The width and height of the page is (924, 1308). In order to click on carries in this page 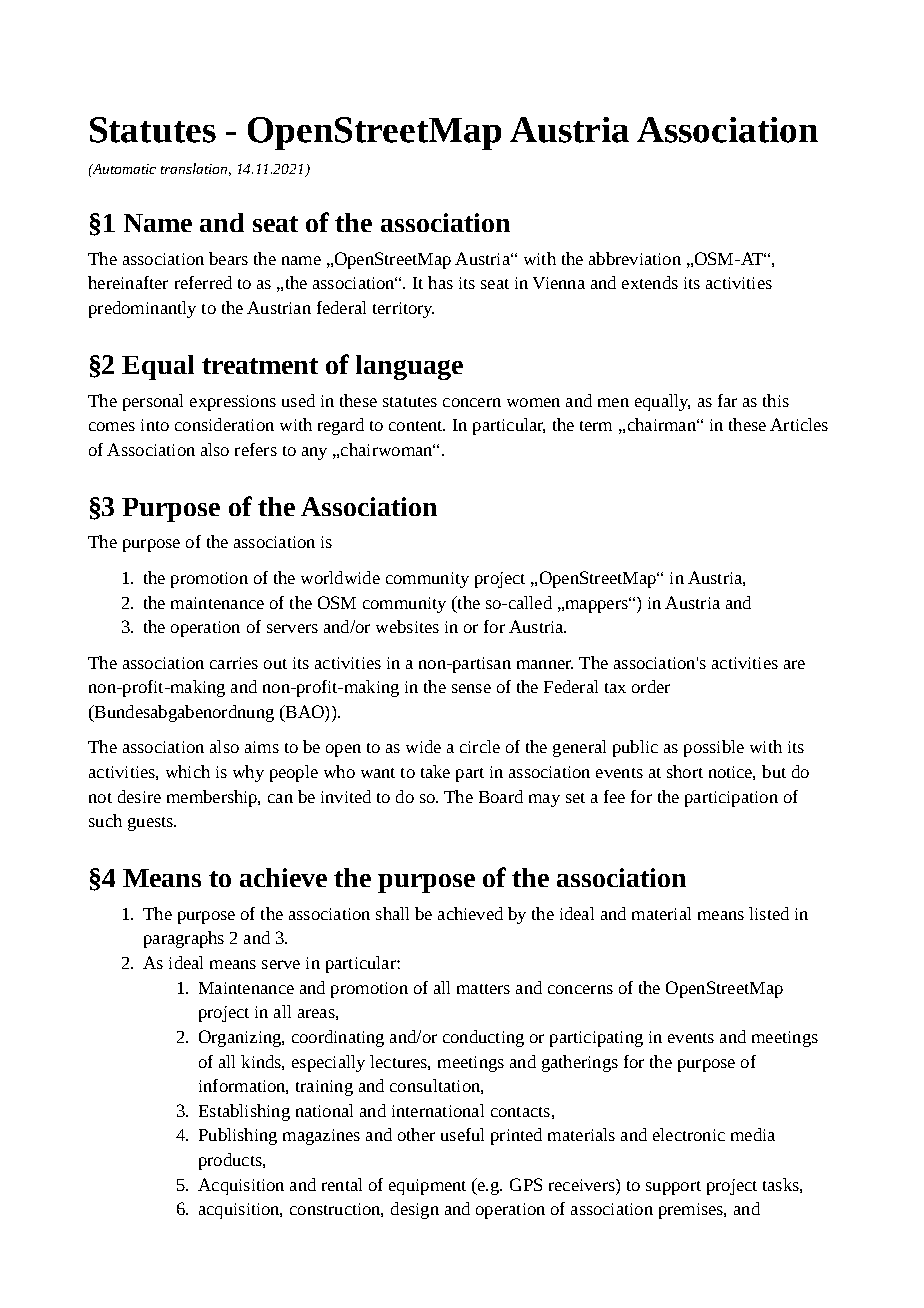, I will do `click(234, 663)`.
